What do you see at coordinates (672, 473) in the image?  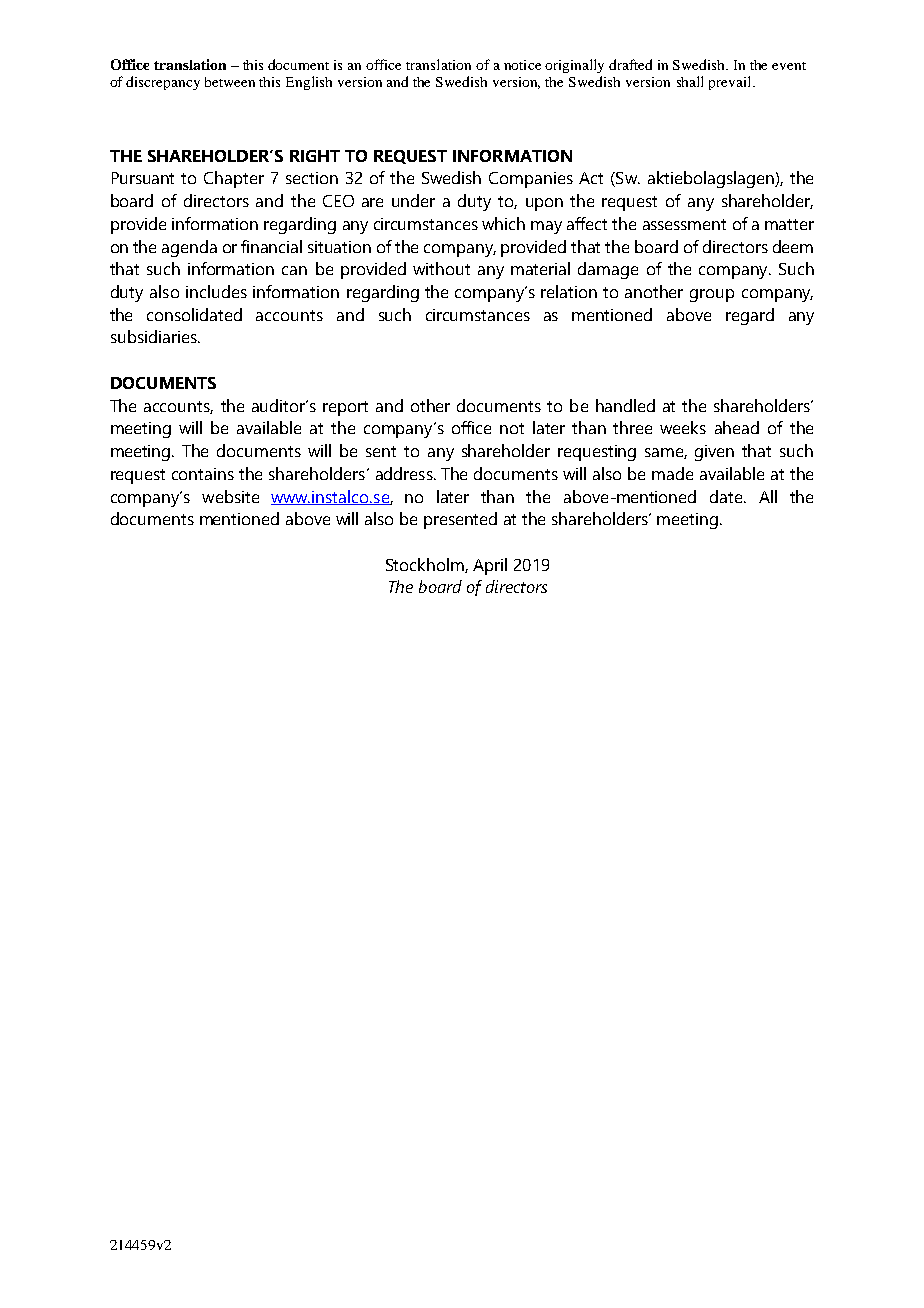 I see `made` at bounding box center [672, 473].
